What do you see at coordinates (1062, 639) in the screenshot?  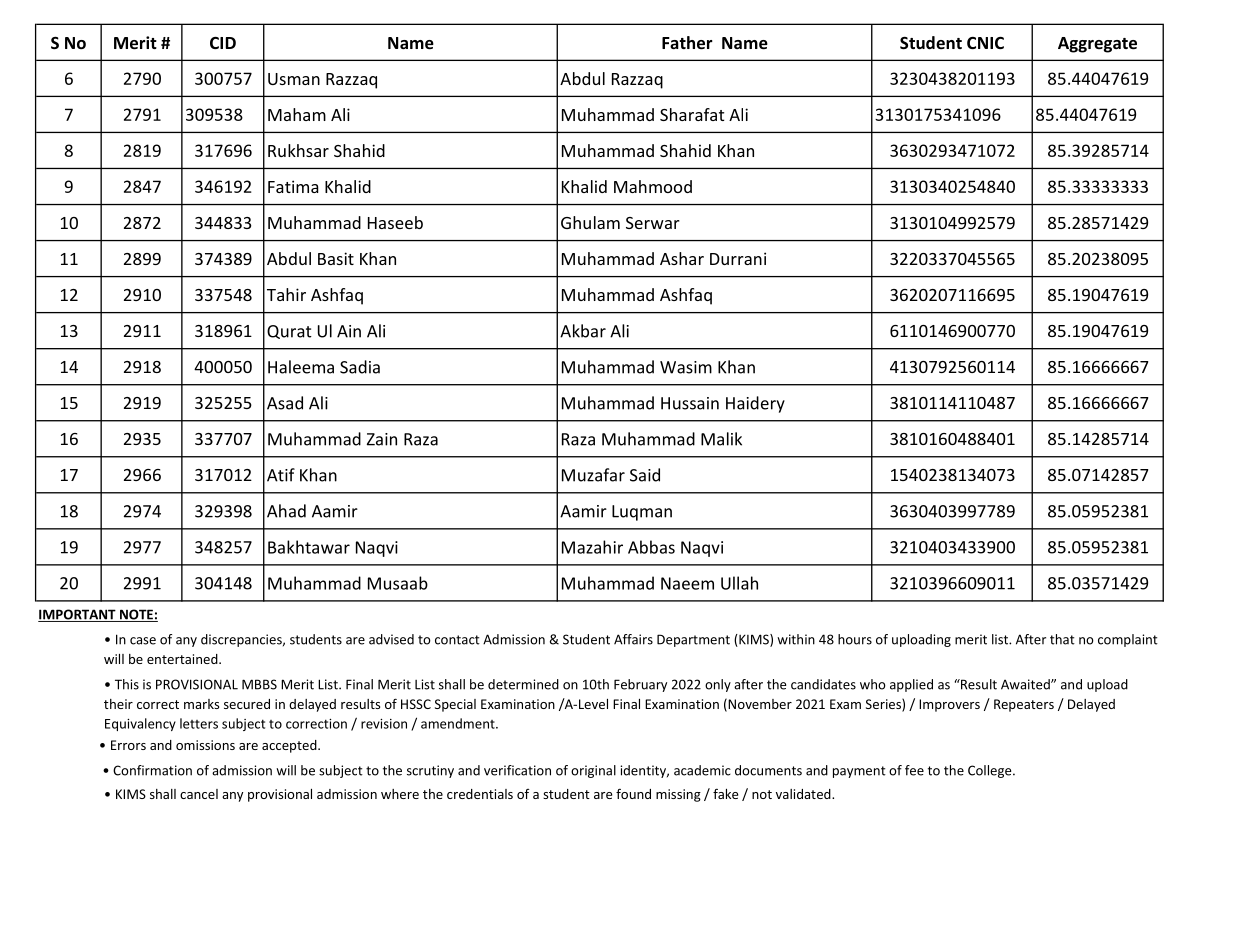 I see `that` at bounding box center [1062, 639].
